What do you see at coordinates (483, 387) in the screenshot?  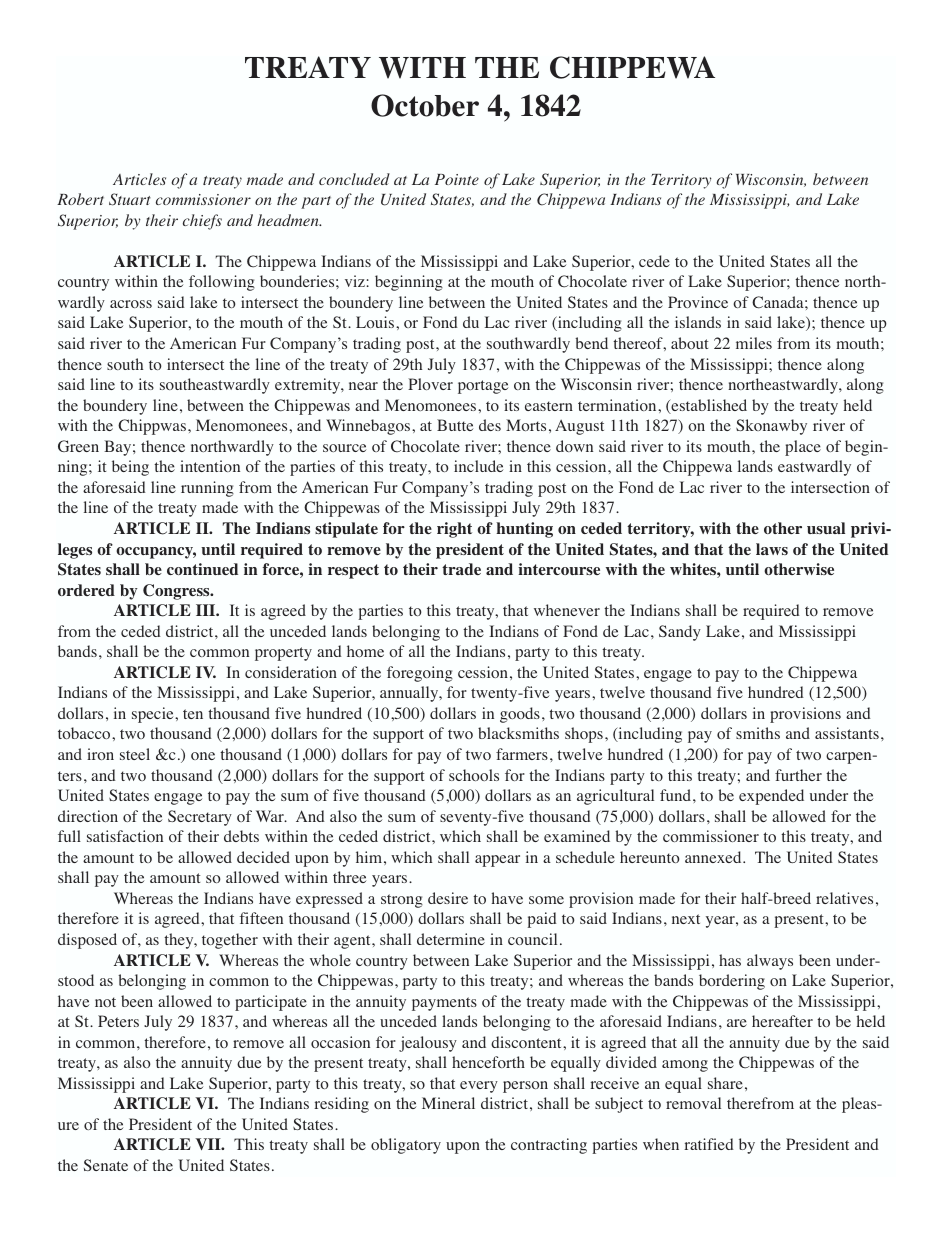 I see `portage` at bounding box center [483, 387].
